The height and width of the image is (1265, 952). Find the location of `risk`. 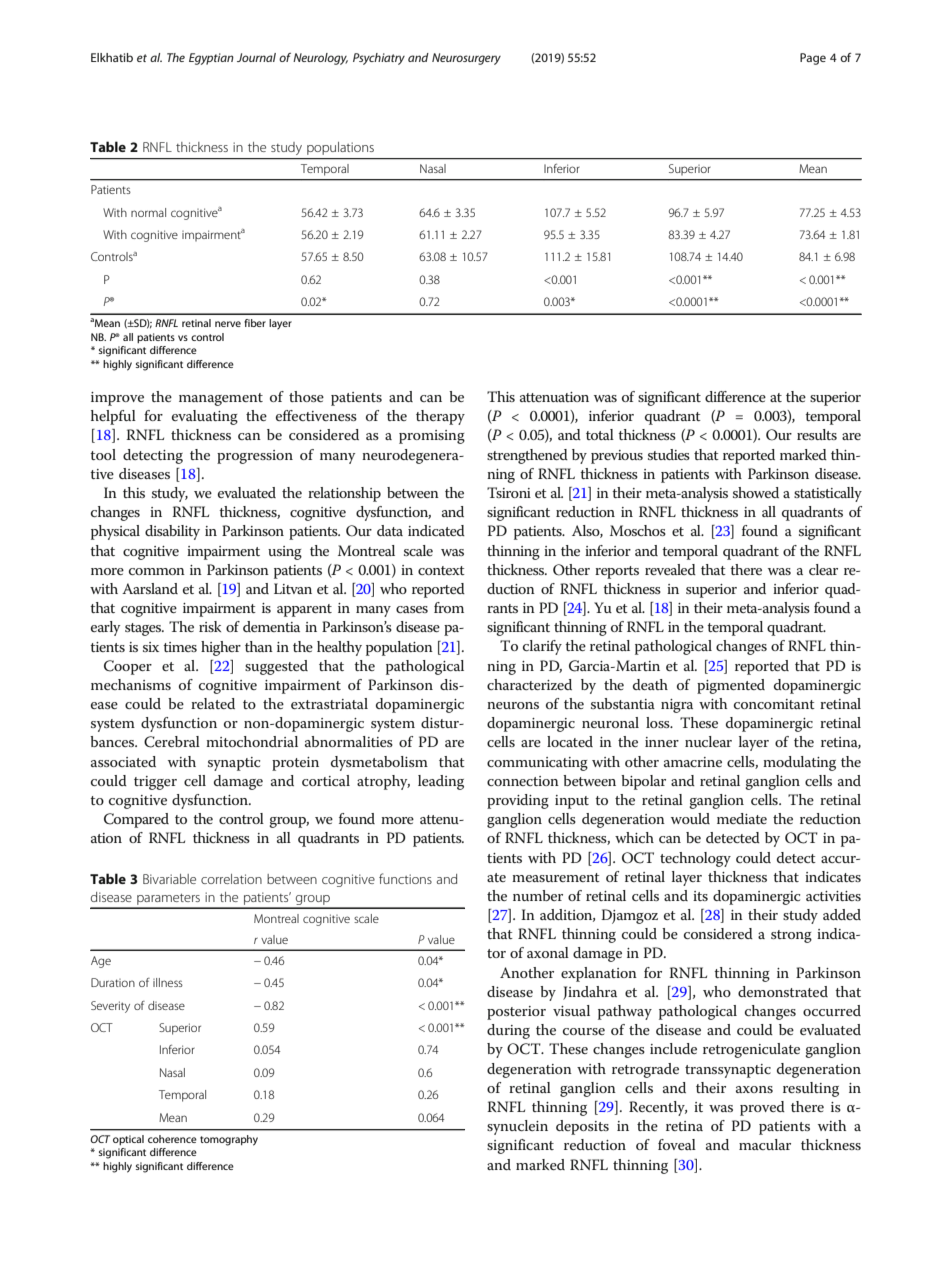

risk is located at coordinates (210, 626).
